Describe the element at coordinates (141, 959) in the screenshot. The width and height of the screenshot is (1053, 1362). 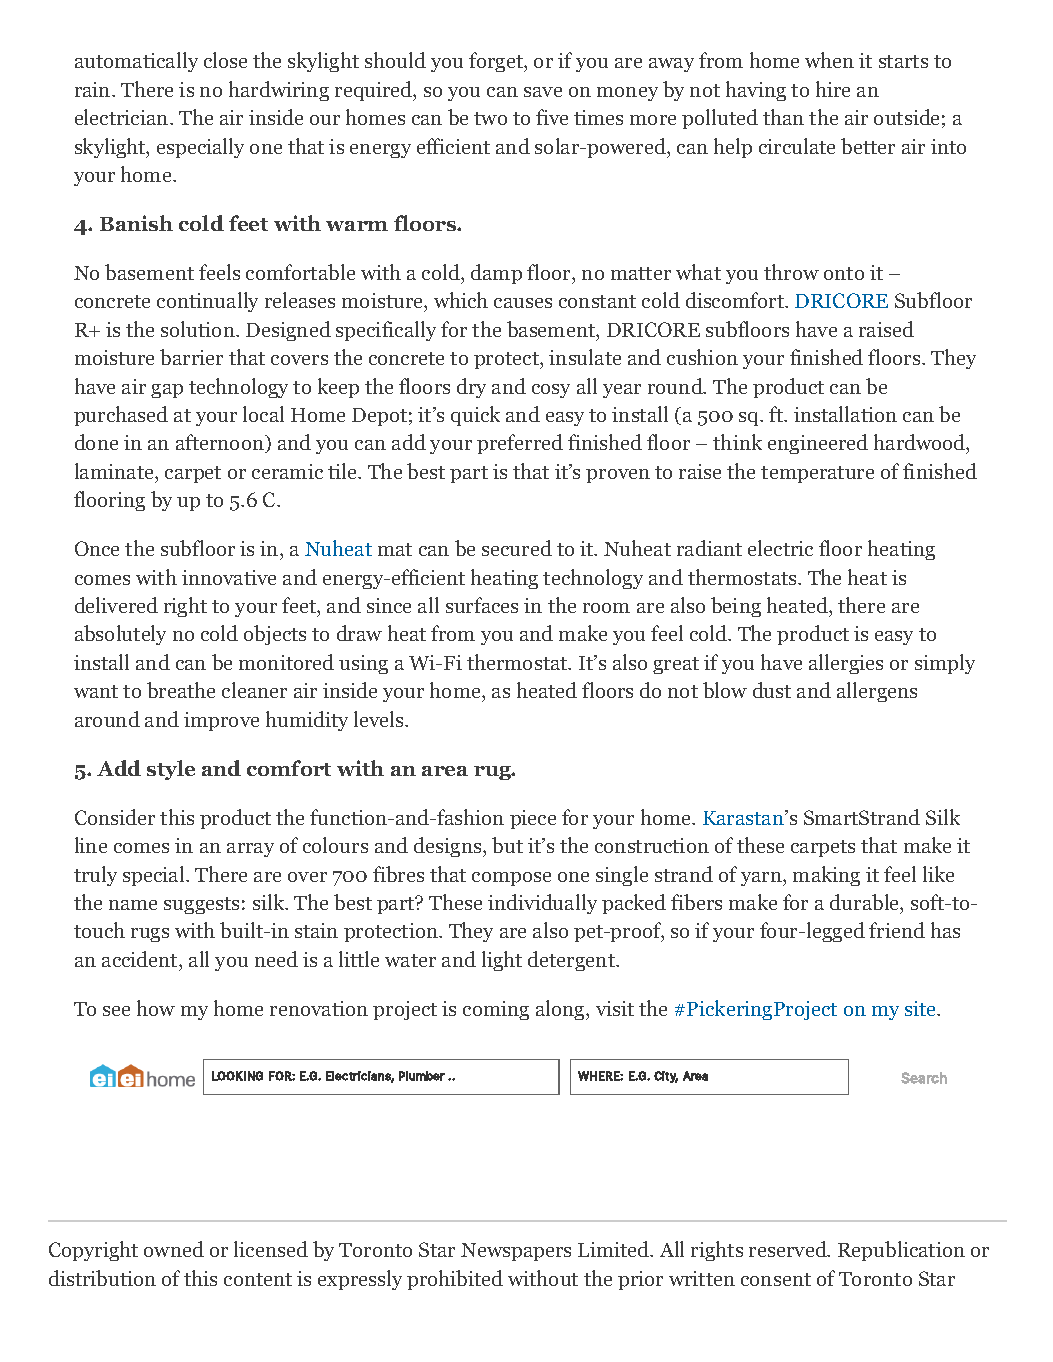
I see `accident` at that location.
